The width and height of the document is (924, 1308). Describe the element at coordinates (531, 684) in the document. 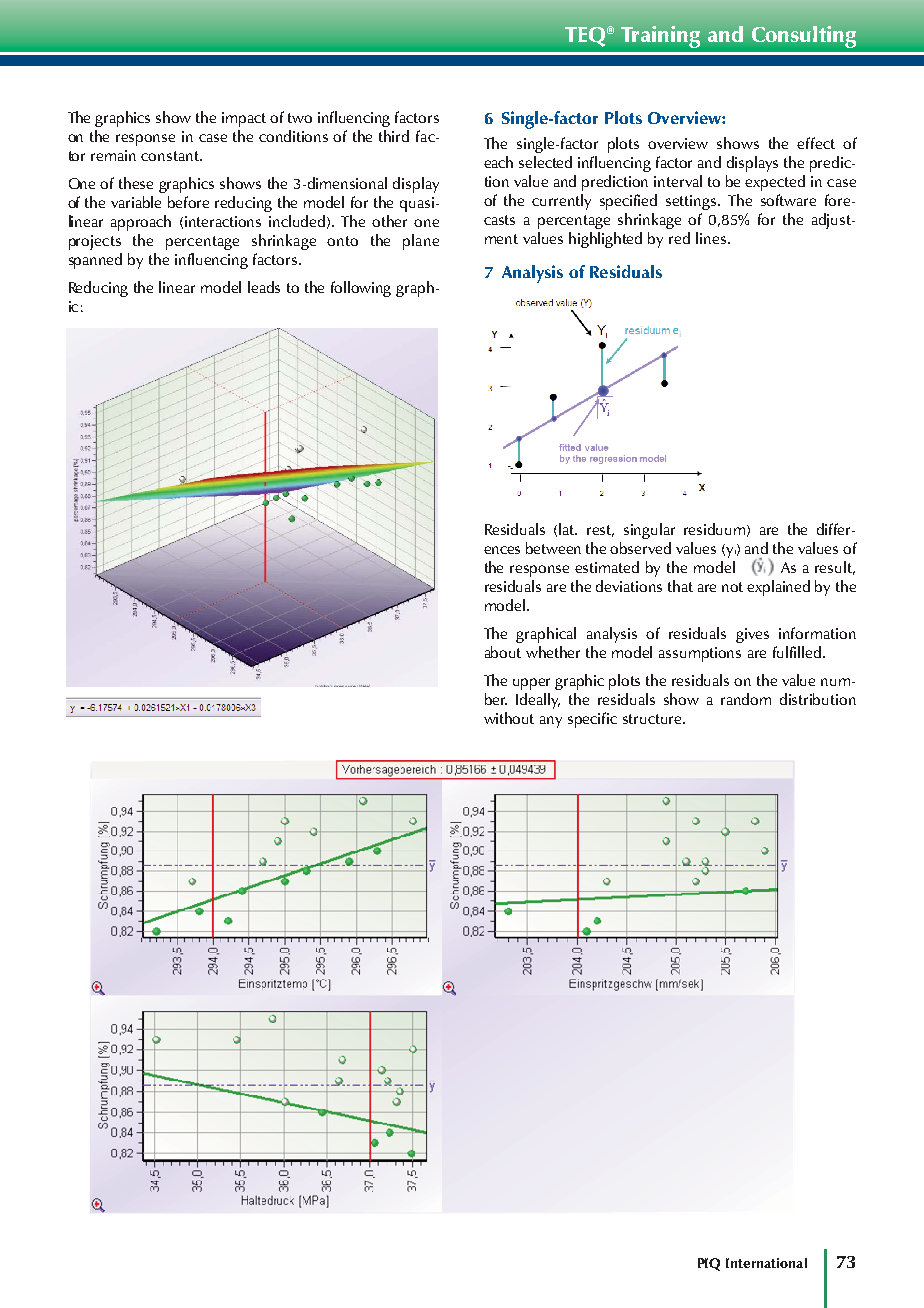

I see `upper` at that location.
